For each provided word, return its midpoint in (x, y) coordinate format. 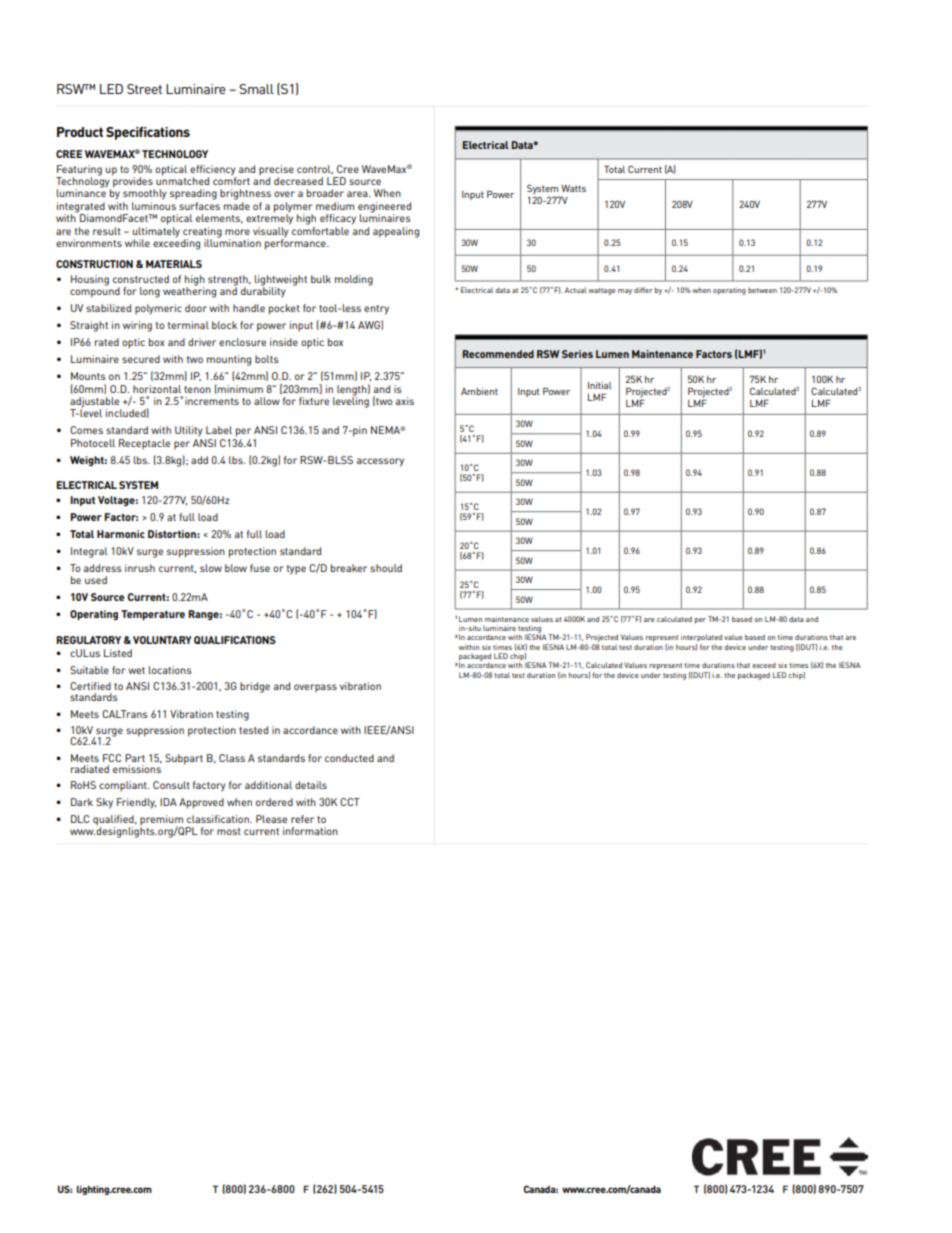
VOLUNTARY (162, 640)
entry (376, 310)
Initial (600, 385)
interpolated (701, 639)
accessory (380, 462)
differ (643, 290)
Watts (573, 188)
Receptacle (144, 444)
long (150, 292)
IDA (168, 802)
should (386, 568)
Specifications (148, 133)
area (358, 194)
